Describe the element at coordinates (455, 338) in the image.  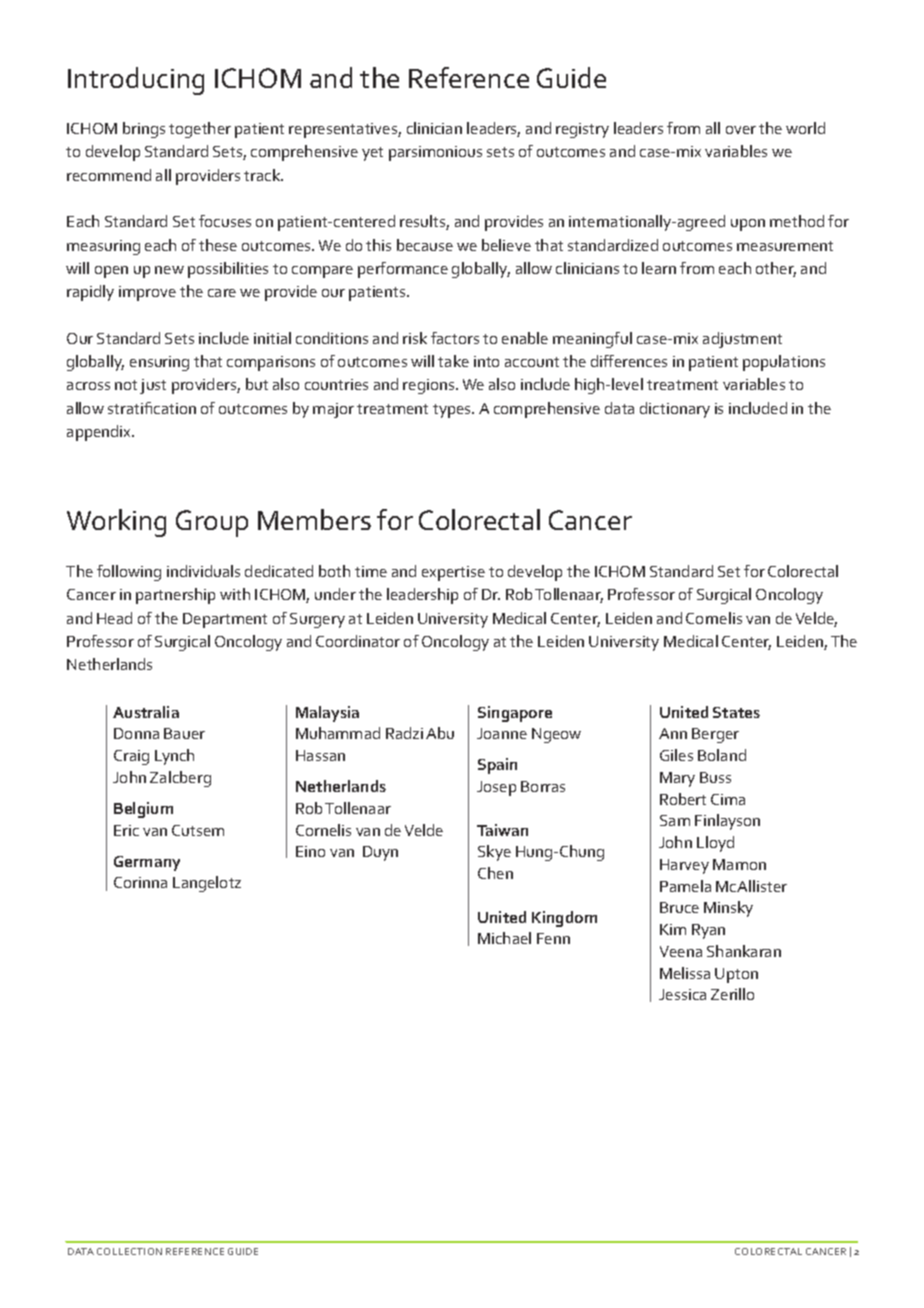
I see `factors` at that location.
